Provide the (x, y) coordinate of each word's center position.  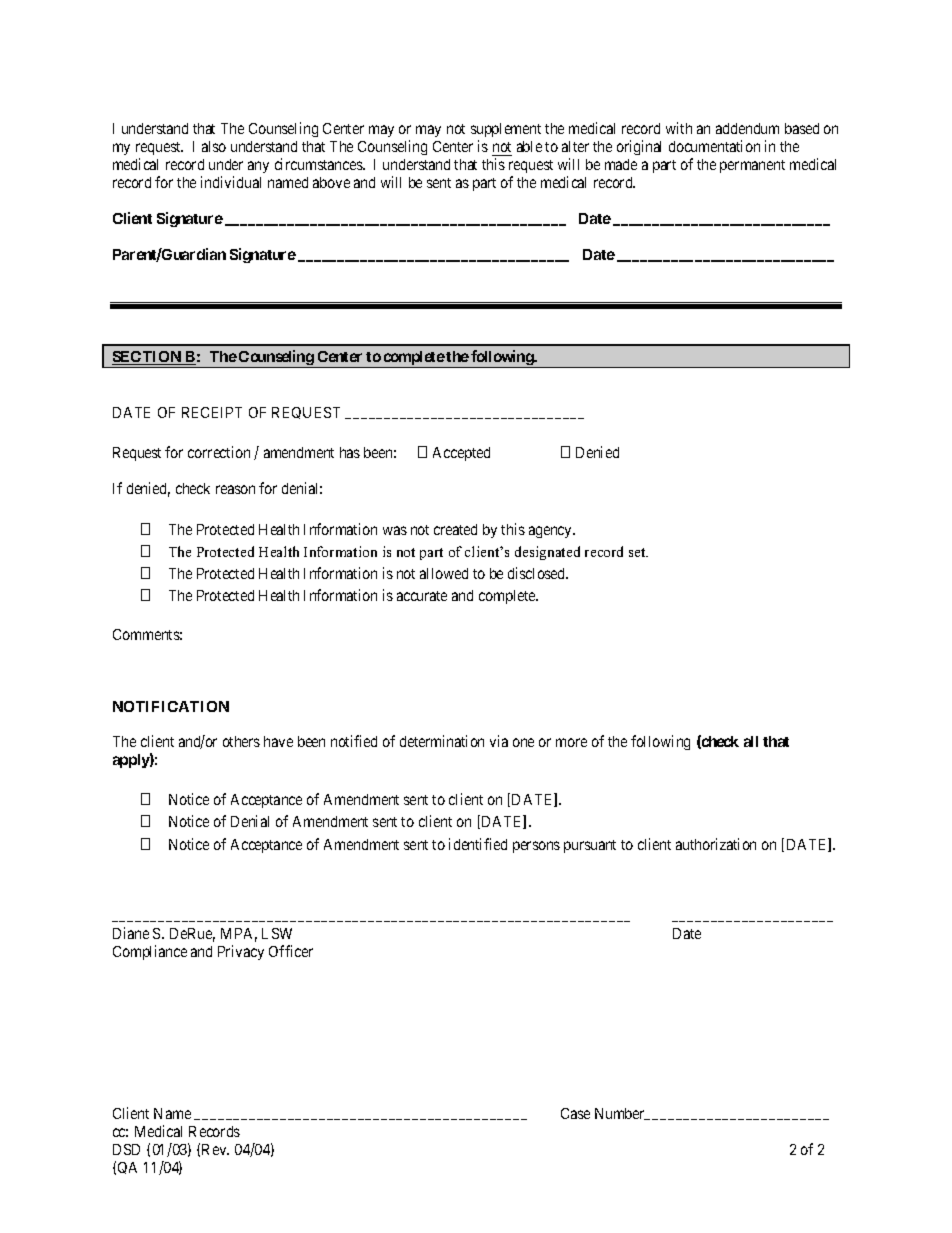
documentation (714, 146)
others (241, 741)
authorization (716, 844)
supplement (506, 132)
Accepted (461, 454)
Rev (215, 1149)
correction (219, 452)
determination (442, 741)
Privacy (241, 952)
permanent (752, 166)
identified (478, 844)
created (455, 529)
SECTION (148, 358)
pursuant (590, 846)
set (638, 552)
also (214, 146)
